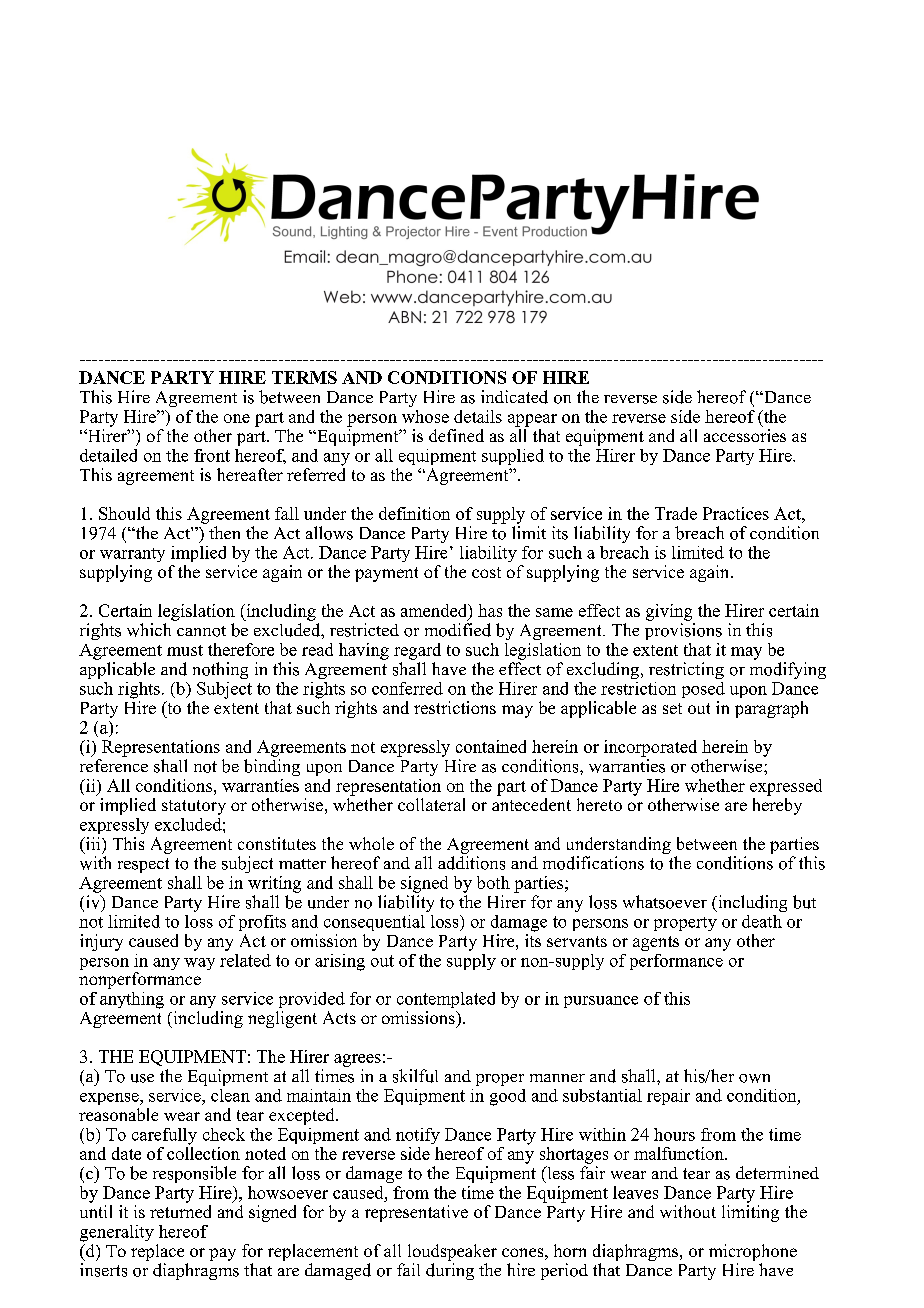 Image resolution: width=924 pixels, height=1308 pixels. I want to click on returned, so click(180, 1211).
